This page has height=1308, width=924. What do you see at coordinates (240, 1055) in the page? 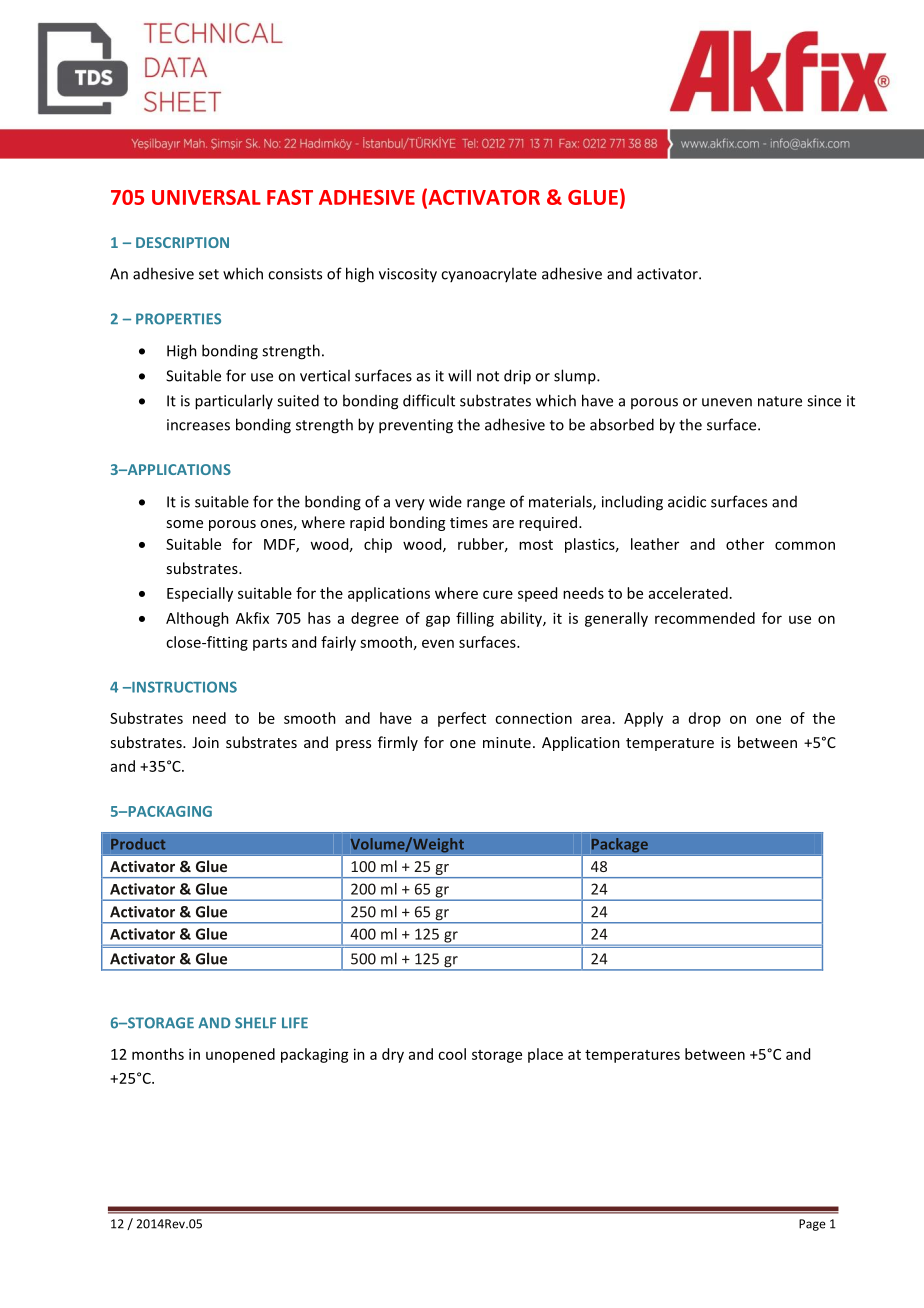
I see `unopened` at bounding box center [240, 1055].
